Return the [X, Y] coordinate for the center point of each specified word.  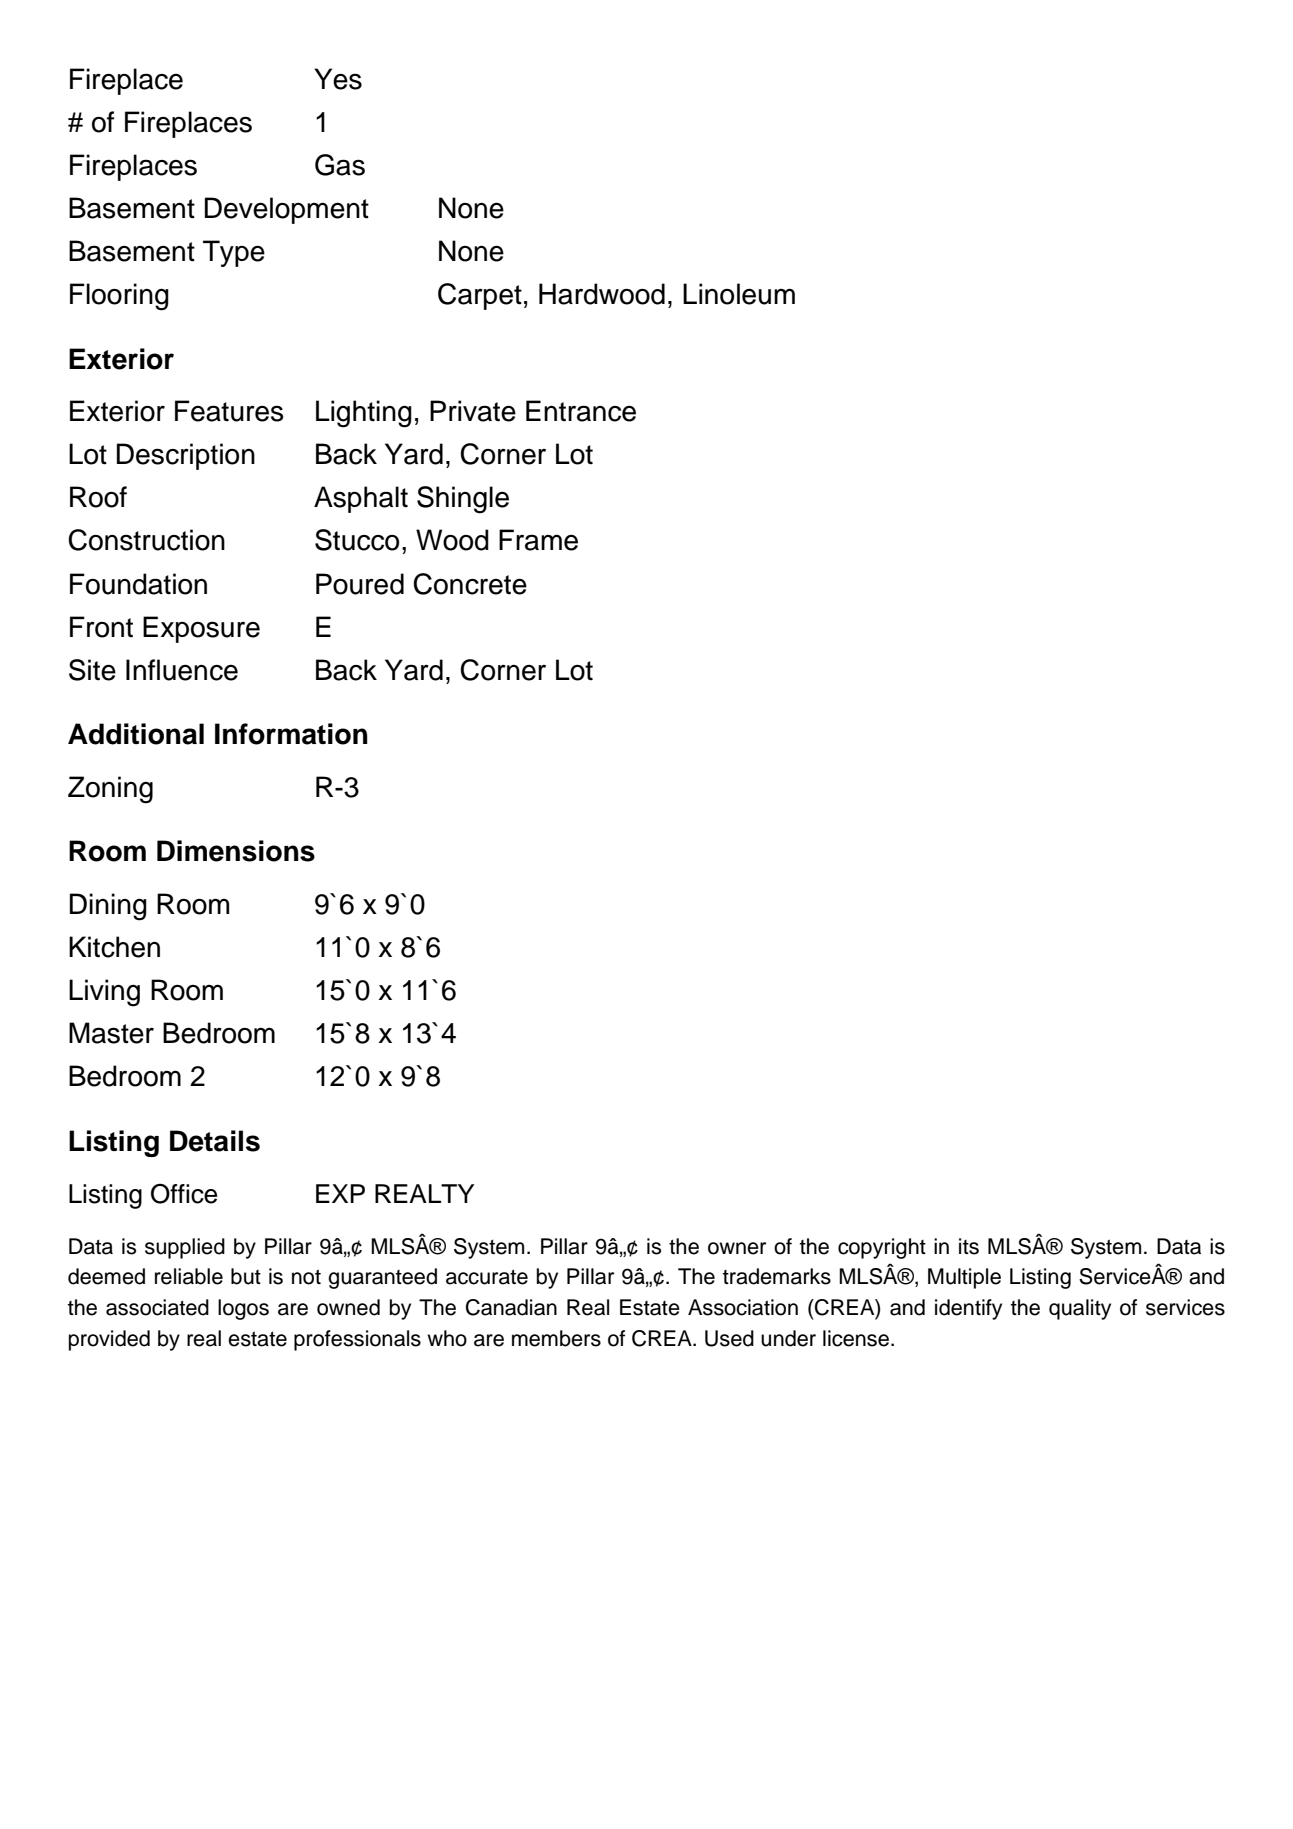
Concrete [470, 584]
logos [243, 1309]
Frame [538, 540]
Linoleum [739, 294]
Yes [338, 79]
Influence [182, 670]
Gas [340, 165]
